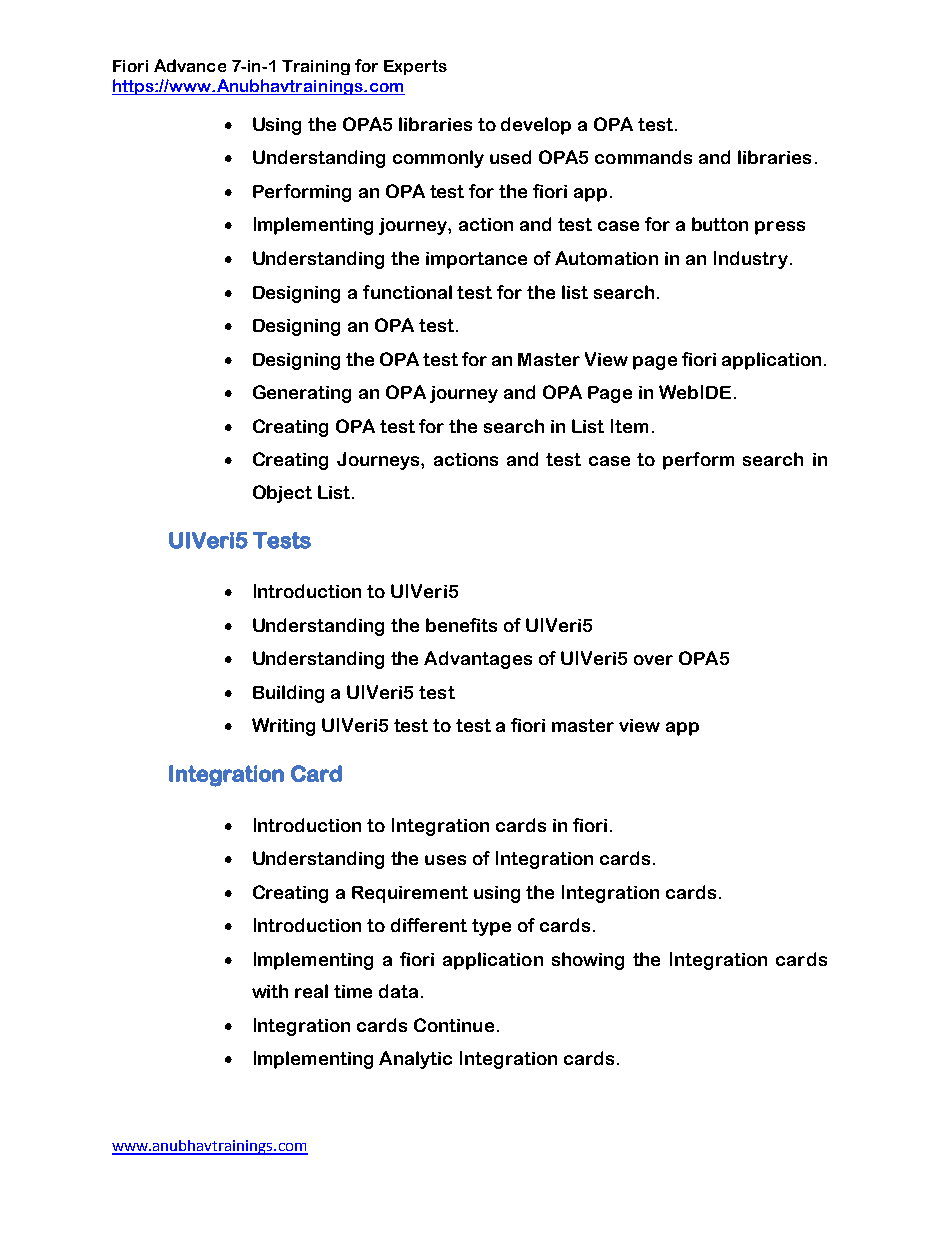 This image has width=952, height=1233. Describe the element at coordinates (653, 660) in the image. I see `over` at that location.
